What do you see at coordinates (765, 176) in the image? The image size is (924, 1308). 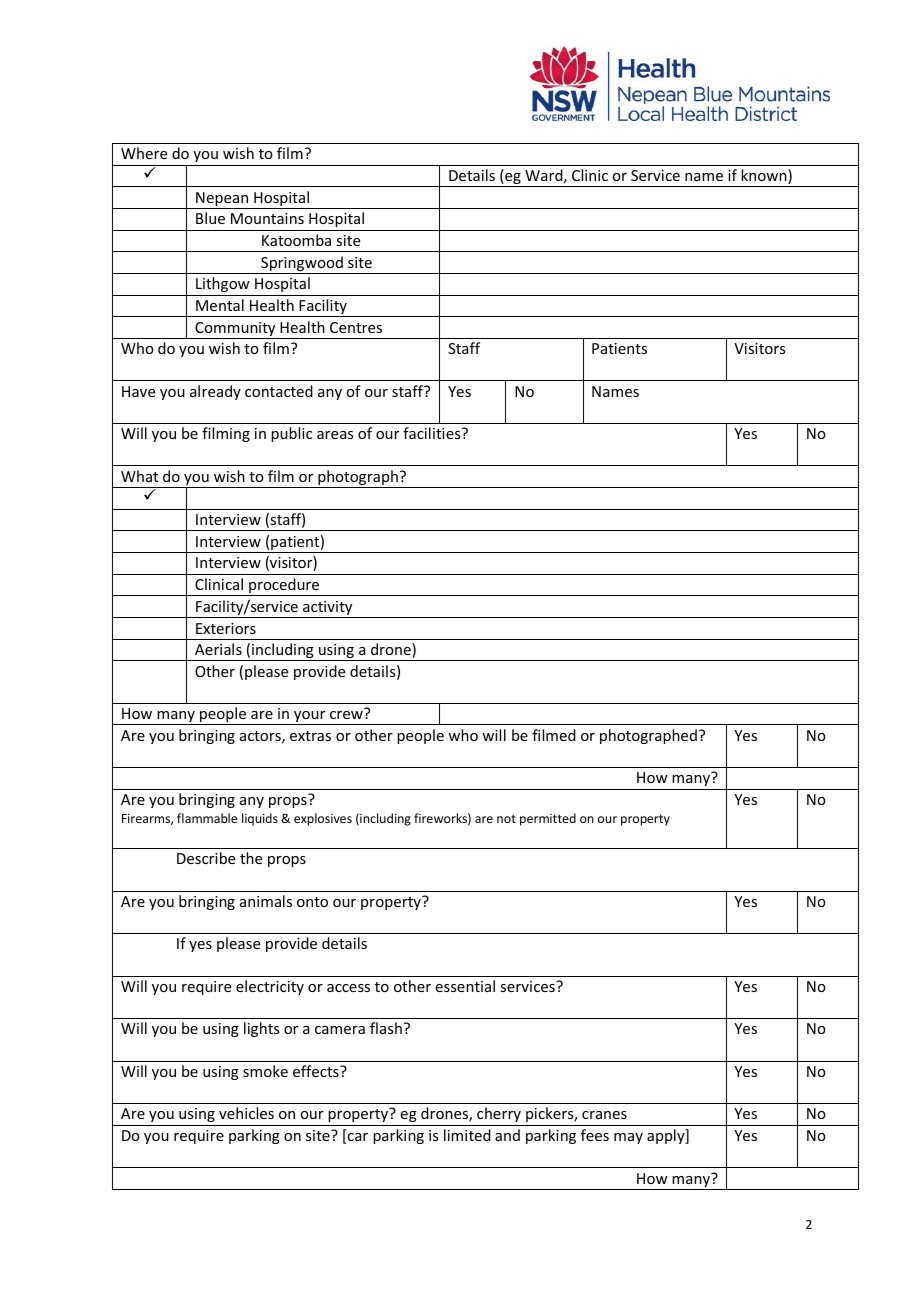 I see `known` at bounding box center [765, 176].
